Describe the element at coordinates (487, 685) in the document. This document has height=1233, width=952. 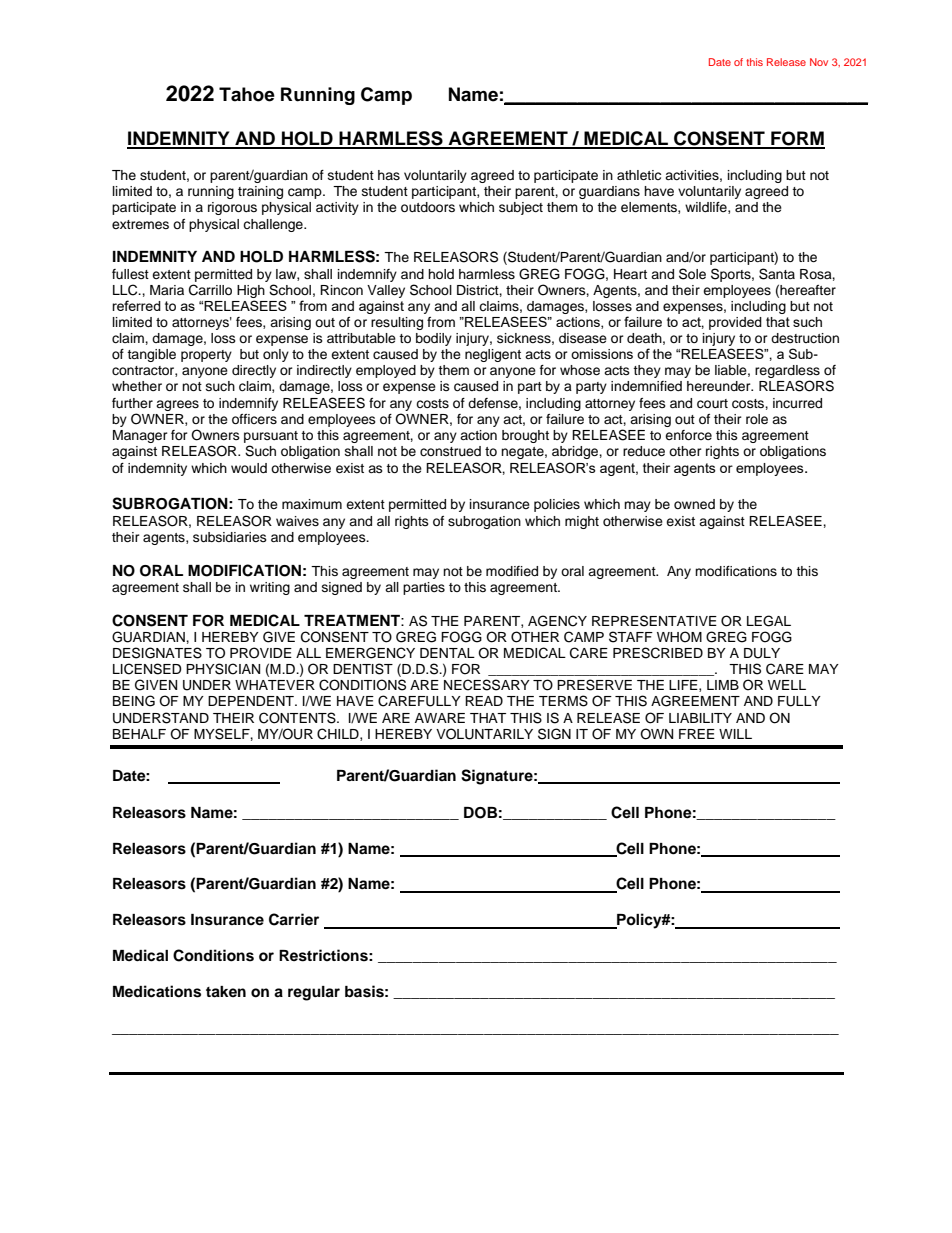
I see `NECESSARY` at that location.
